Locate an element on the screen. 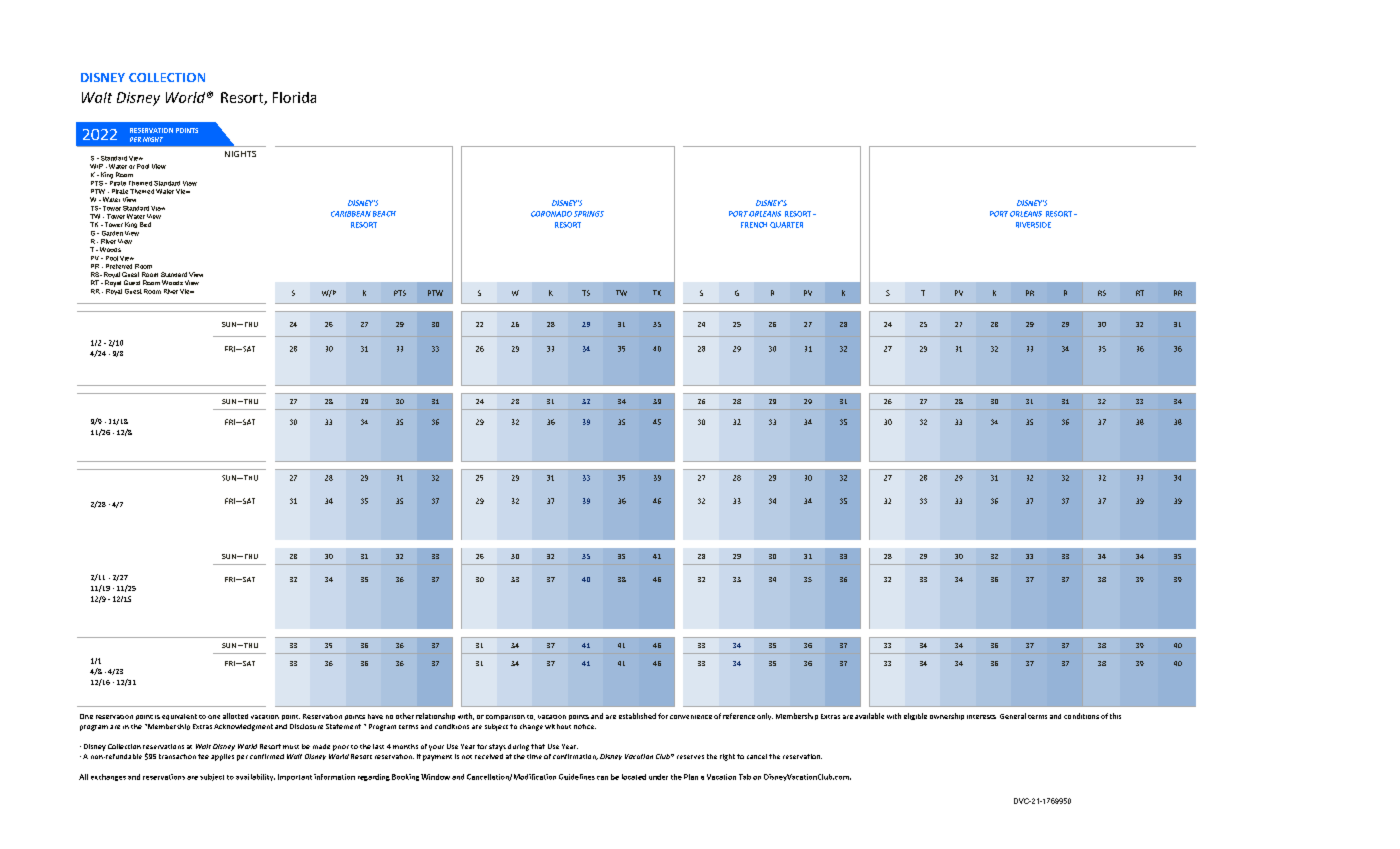 This screenshot has height=849, width=1400. FRENCH is located at coordinates (754, 225).
